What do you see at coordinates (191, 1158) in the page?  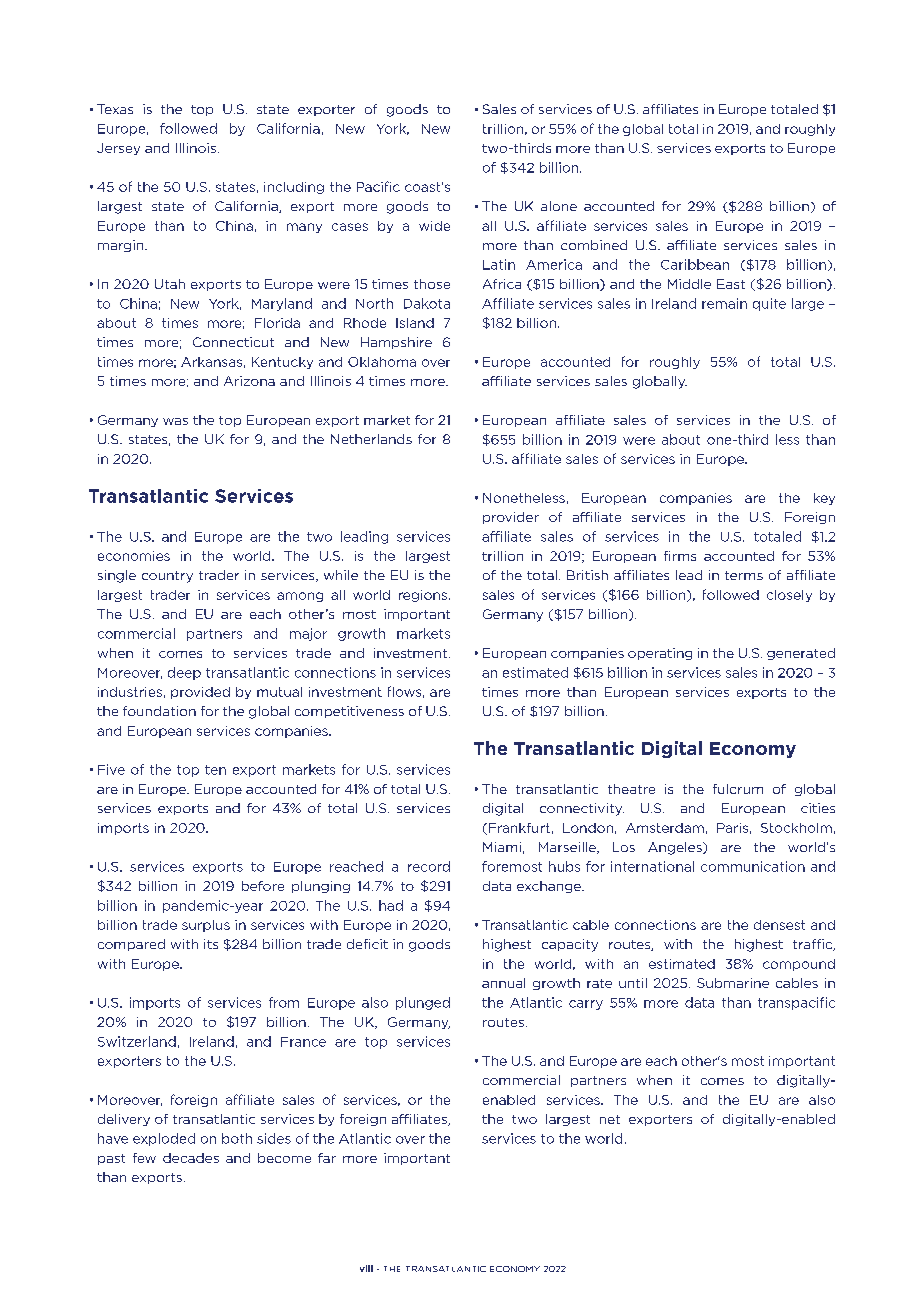 I see `decades` at bounding box center [191, 1158].
